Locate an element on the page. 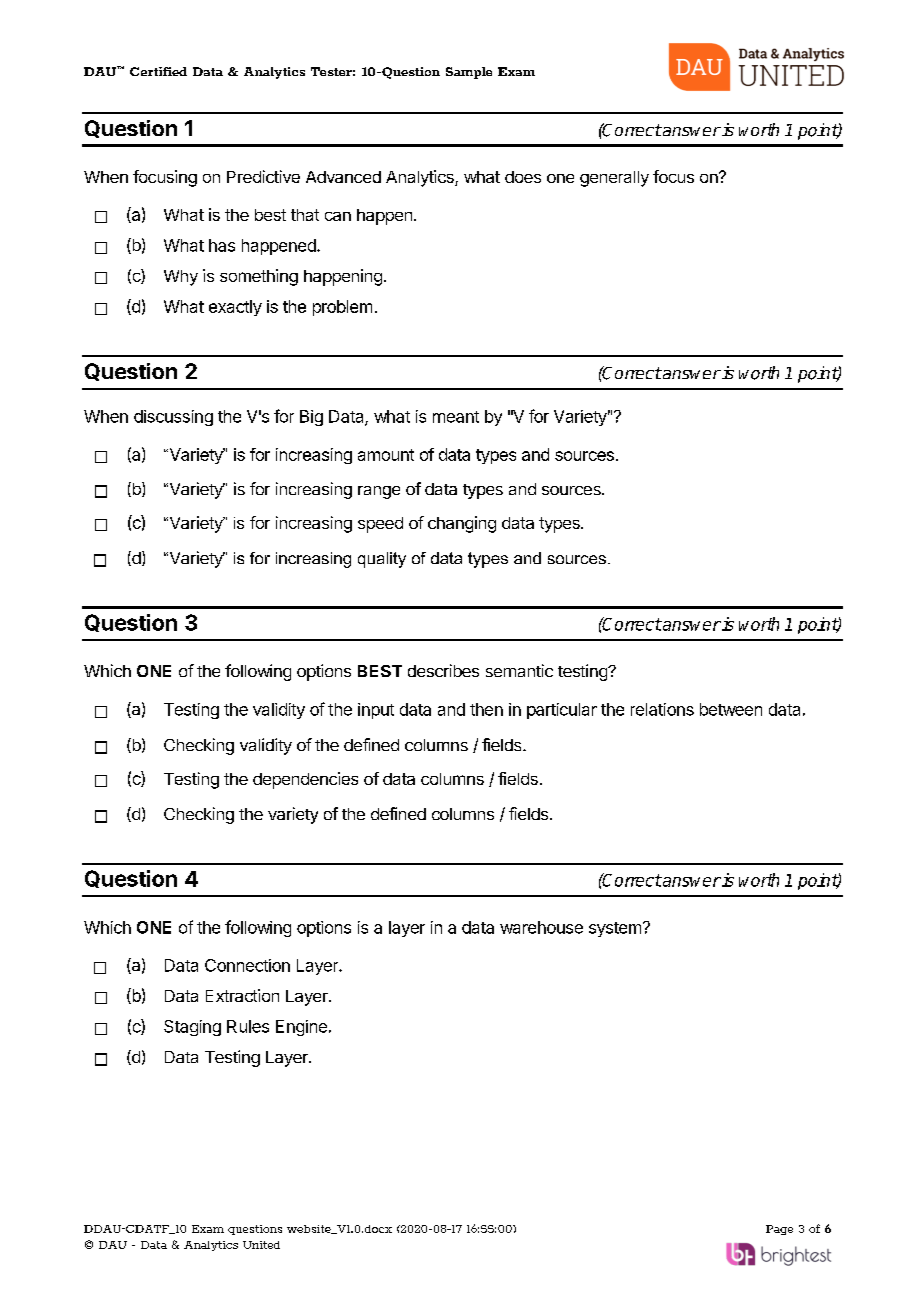 The width and height of the image is (924, 1308). United is located at coordinates (261, 1245).
